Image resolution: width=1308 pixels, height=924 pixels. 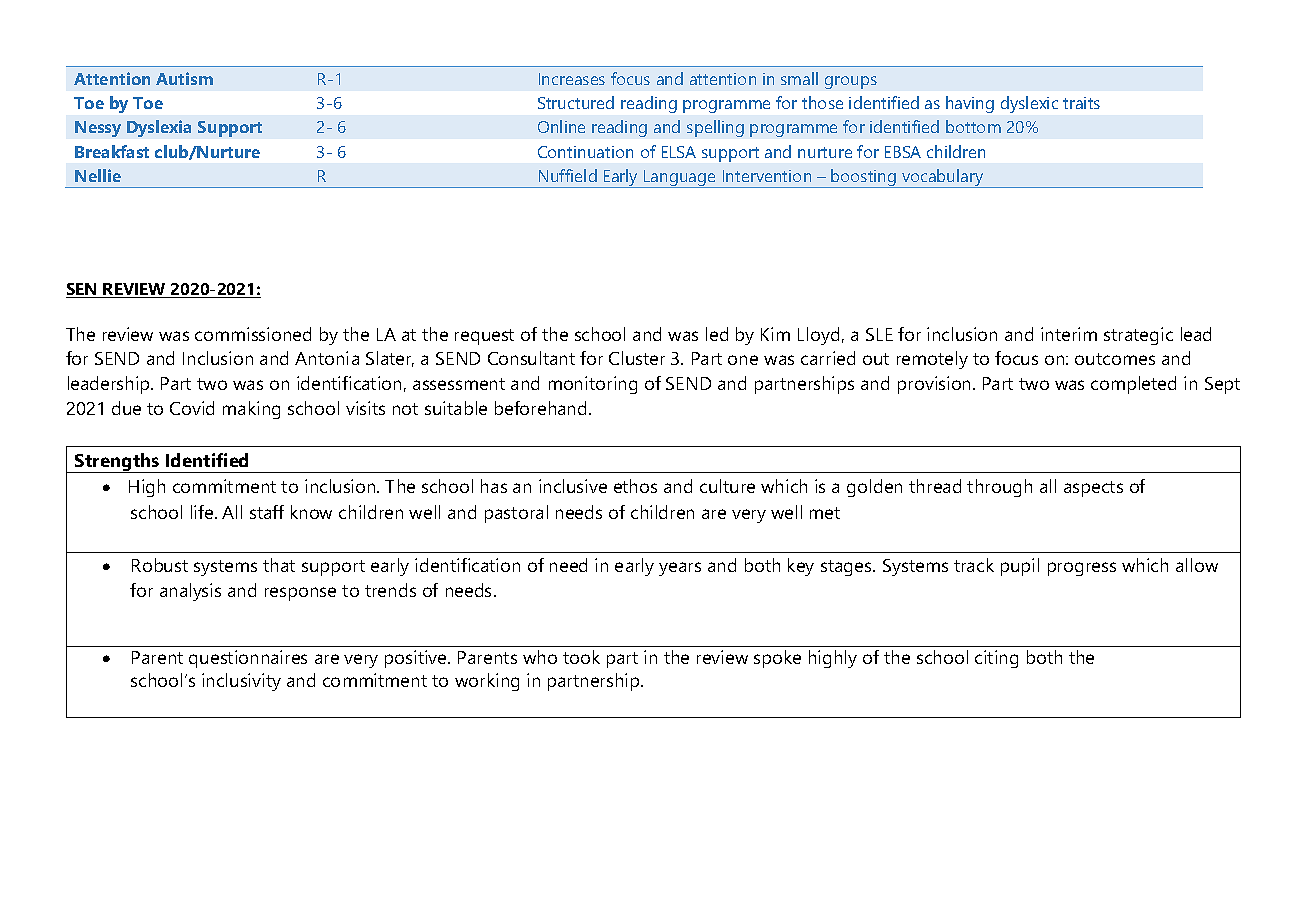 I want to click on took, so click(x=581, y=657).
